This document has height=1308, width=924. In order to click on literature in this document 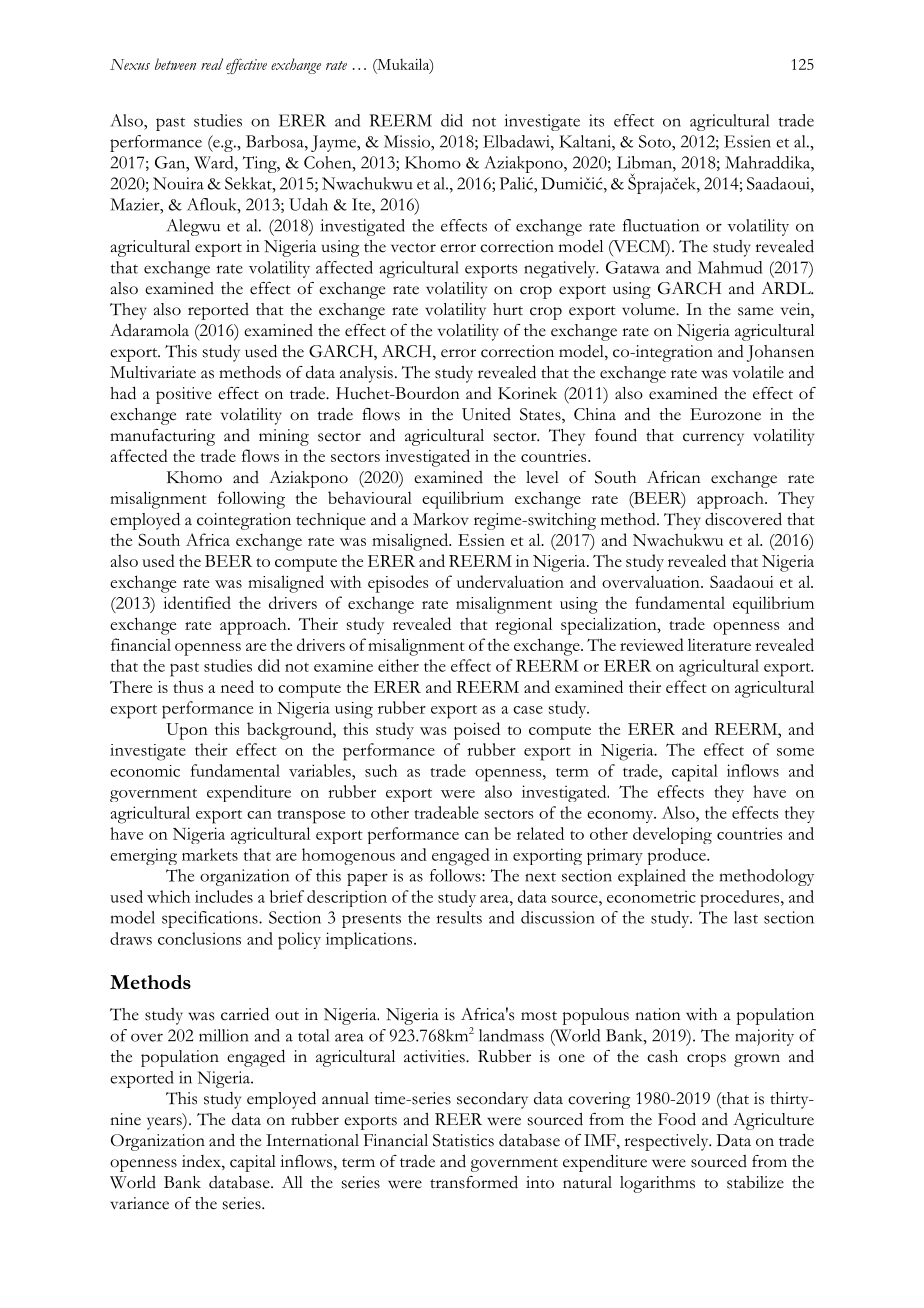, I will do `click(719, 644)`.
